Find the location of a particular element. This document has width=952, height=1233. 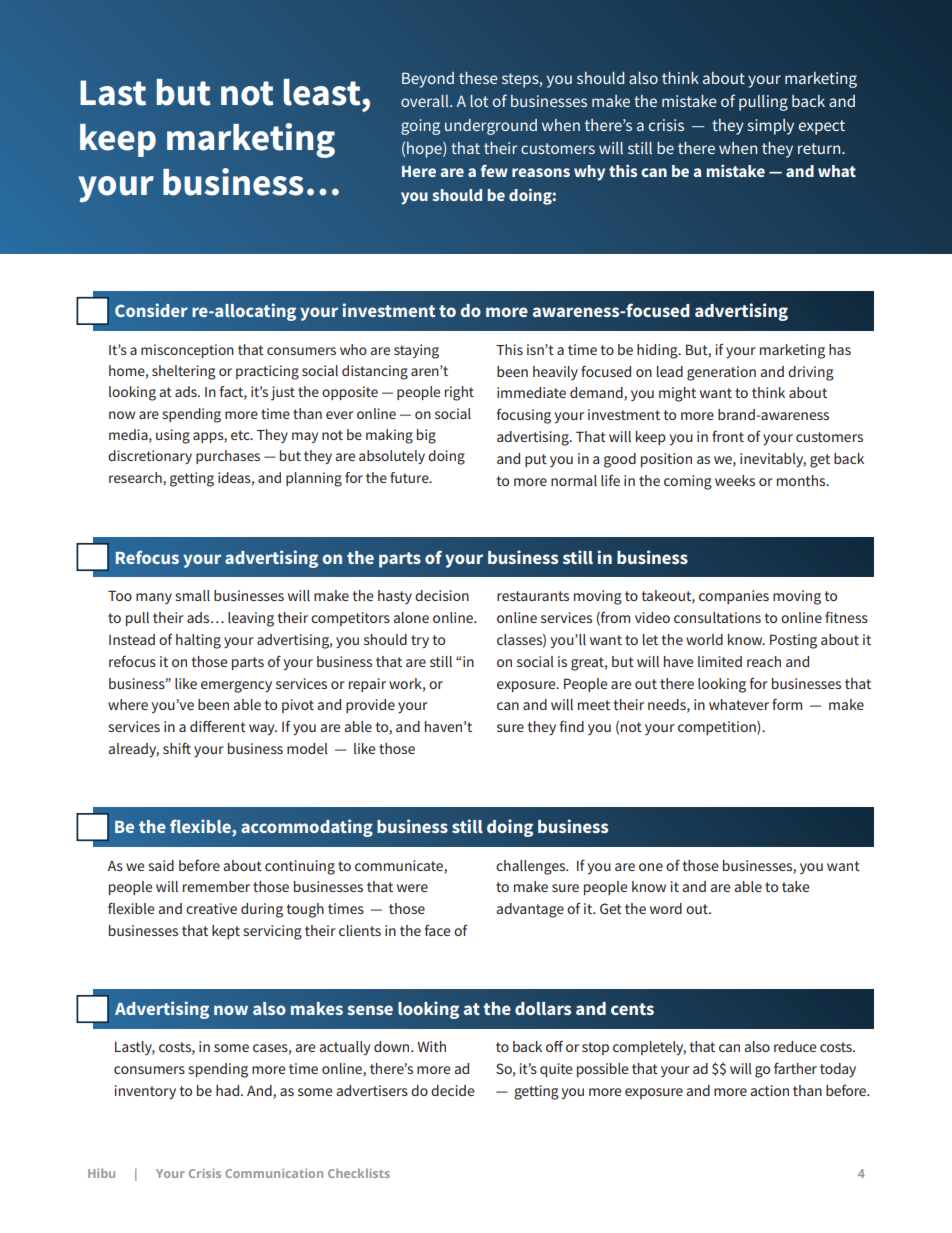

sheltering is located at coordinates (183, 372).
